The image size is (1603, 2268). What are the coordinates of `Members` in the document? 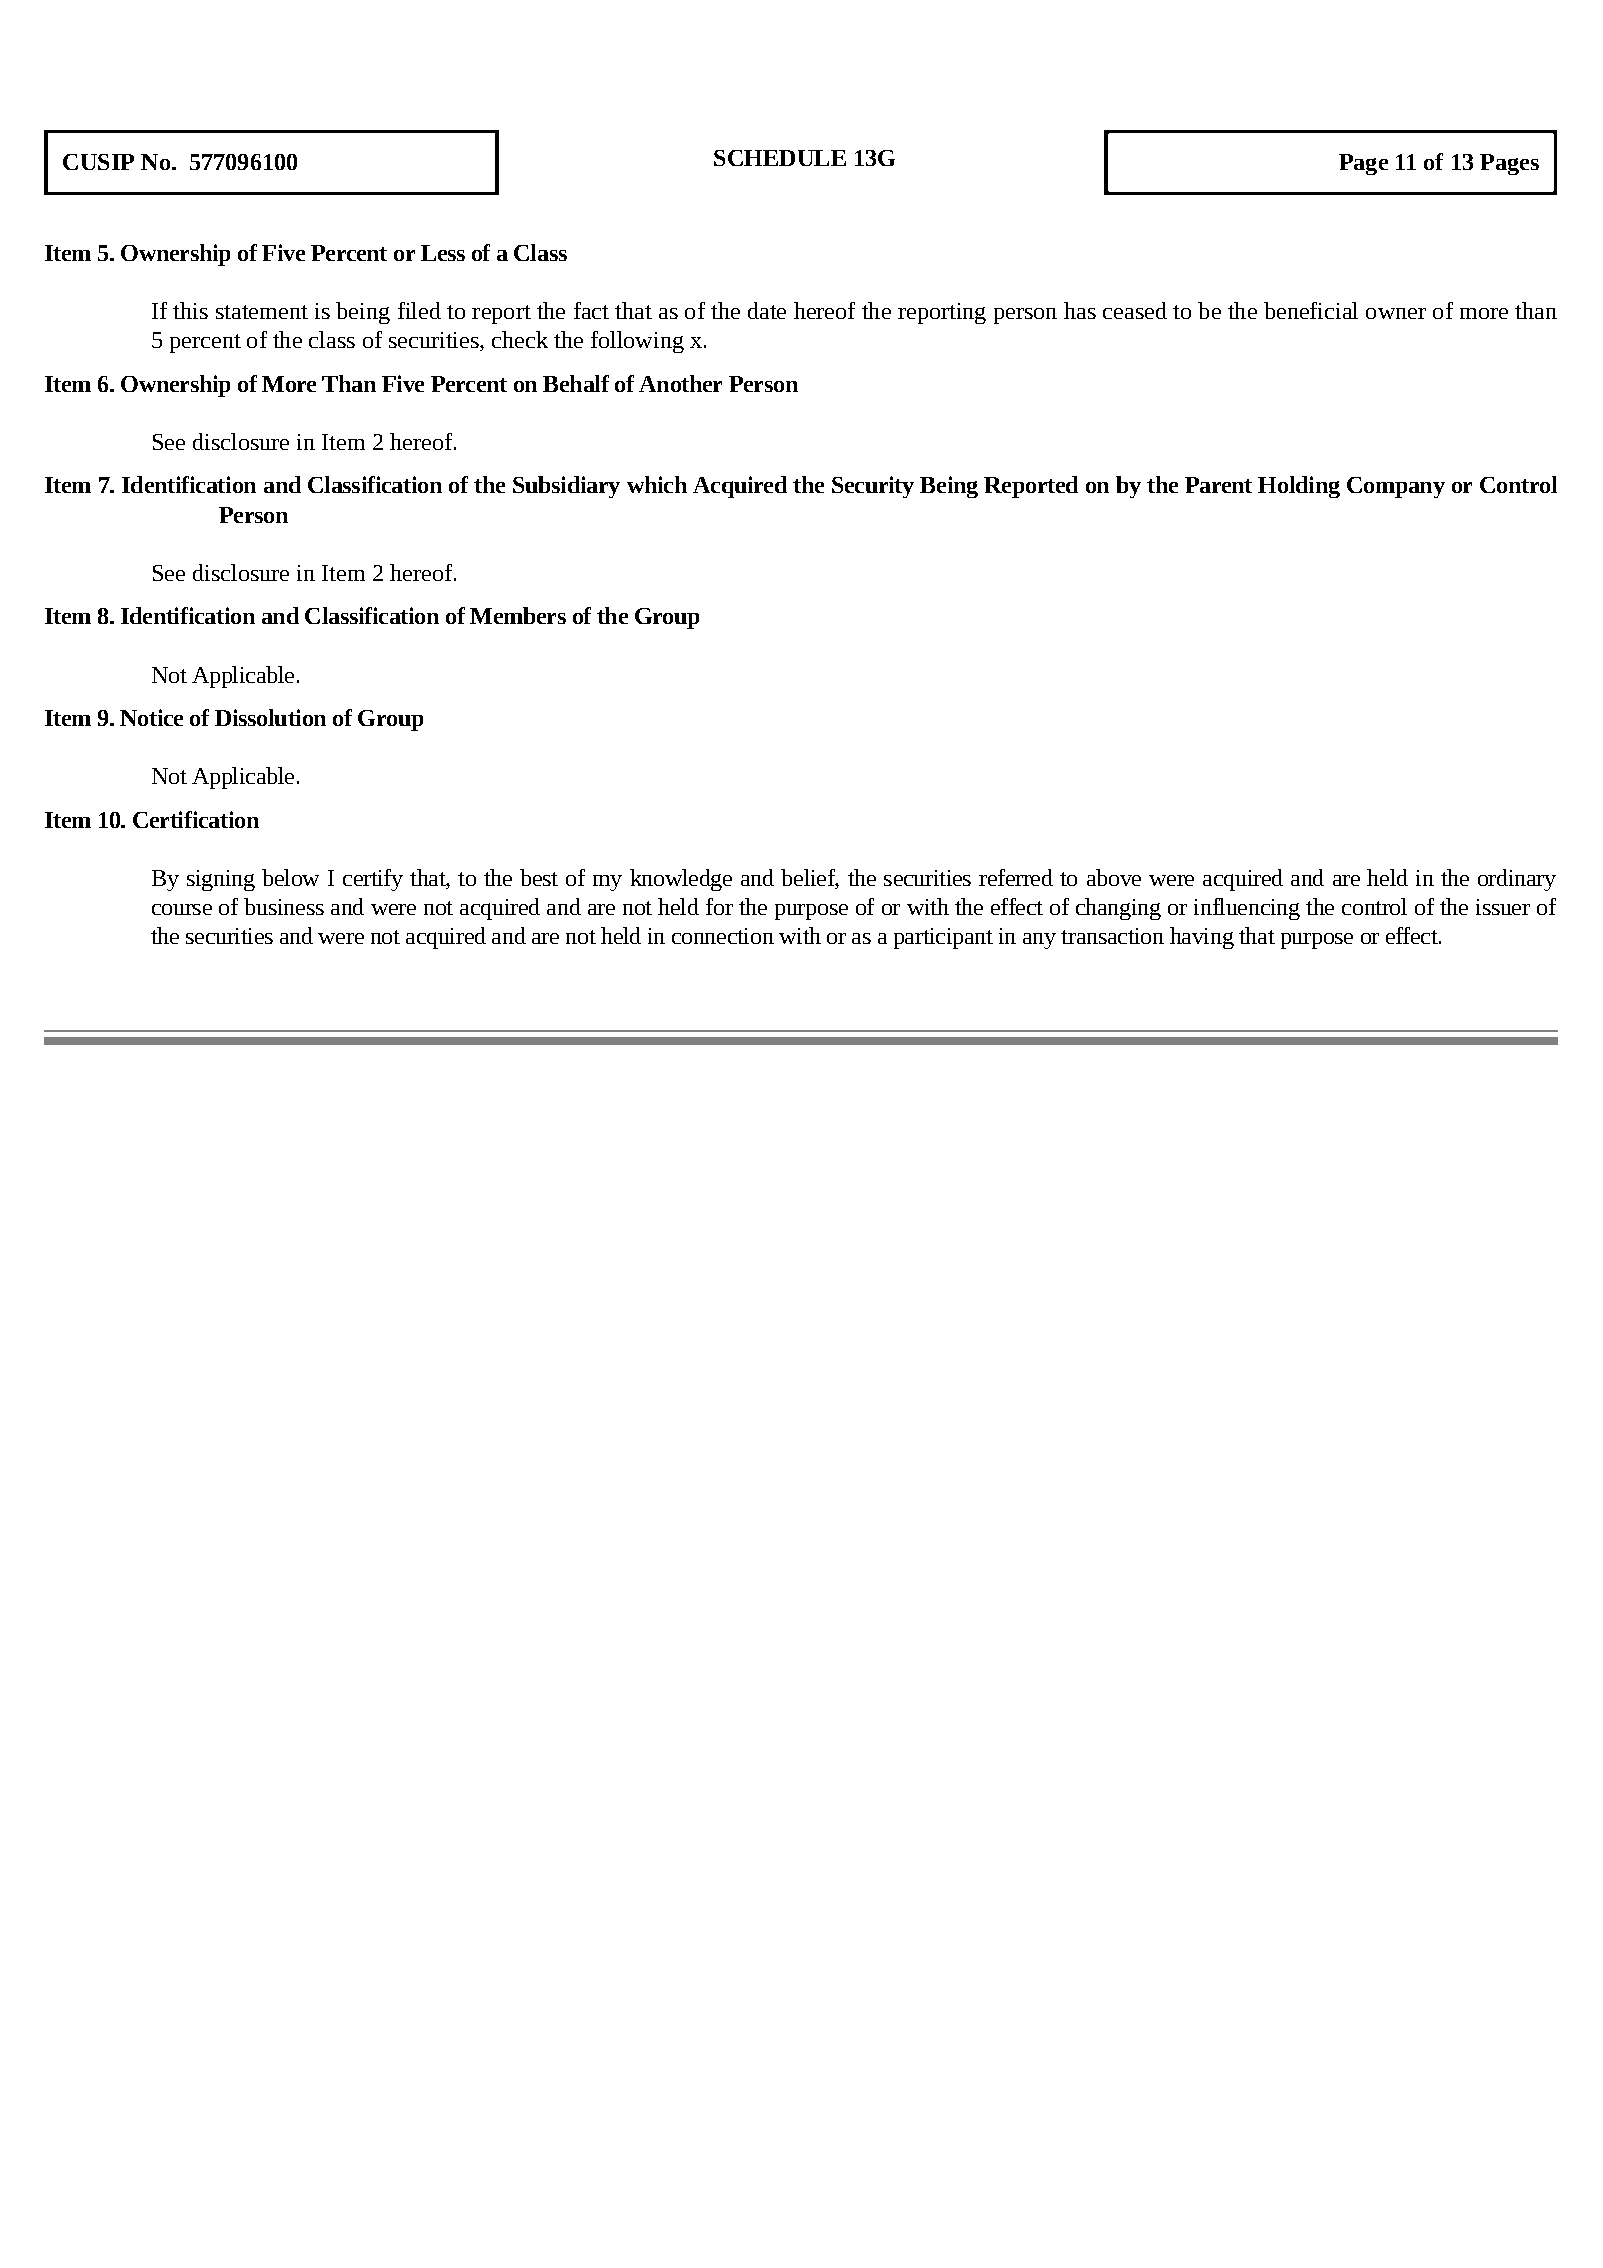 It's located at (518, 615).
